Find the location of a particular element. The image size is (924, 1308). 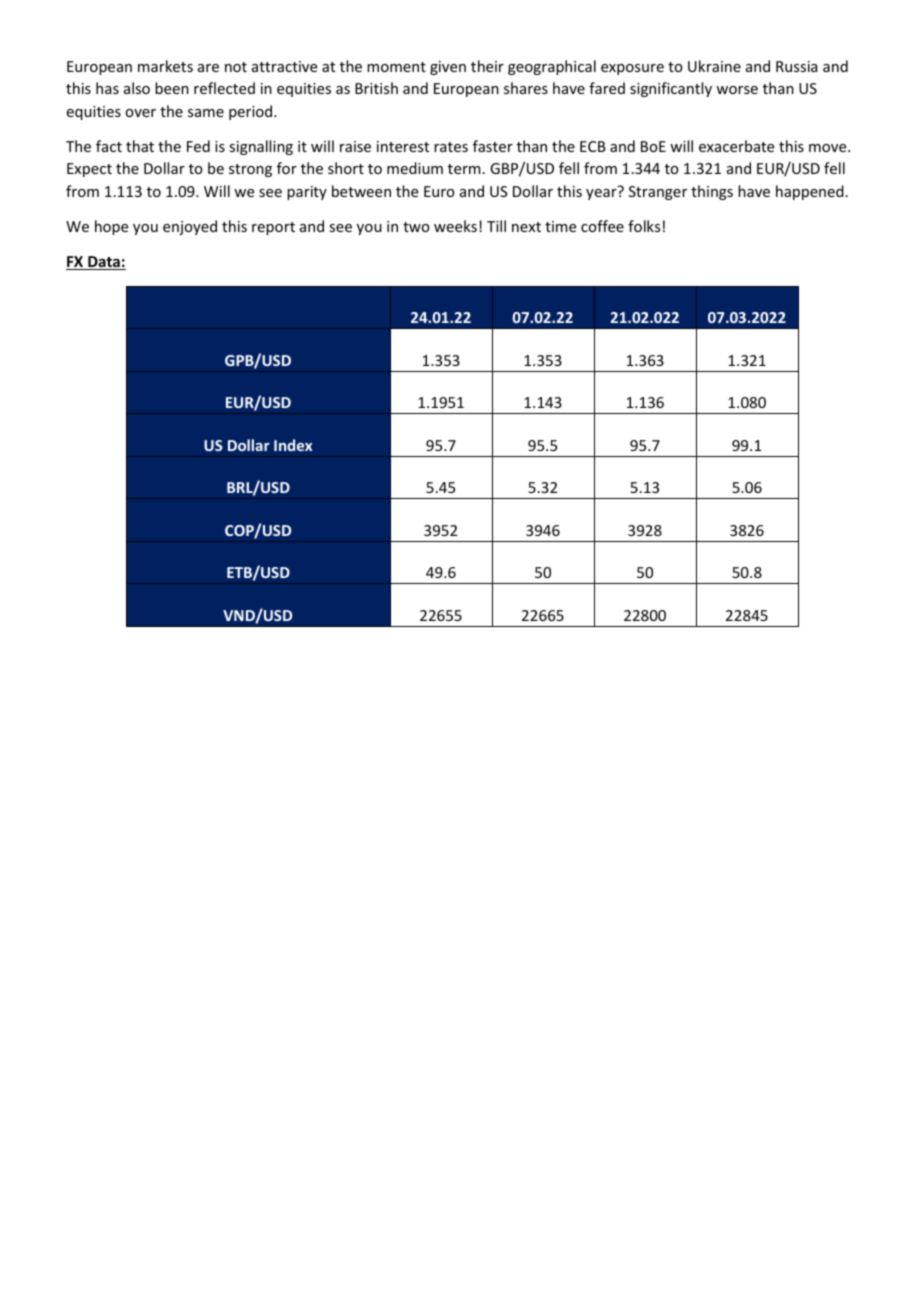

Data is located at coordinates (104, 263).
